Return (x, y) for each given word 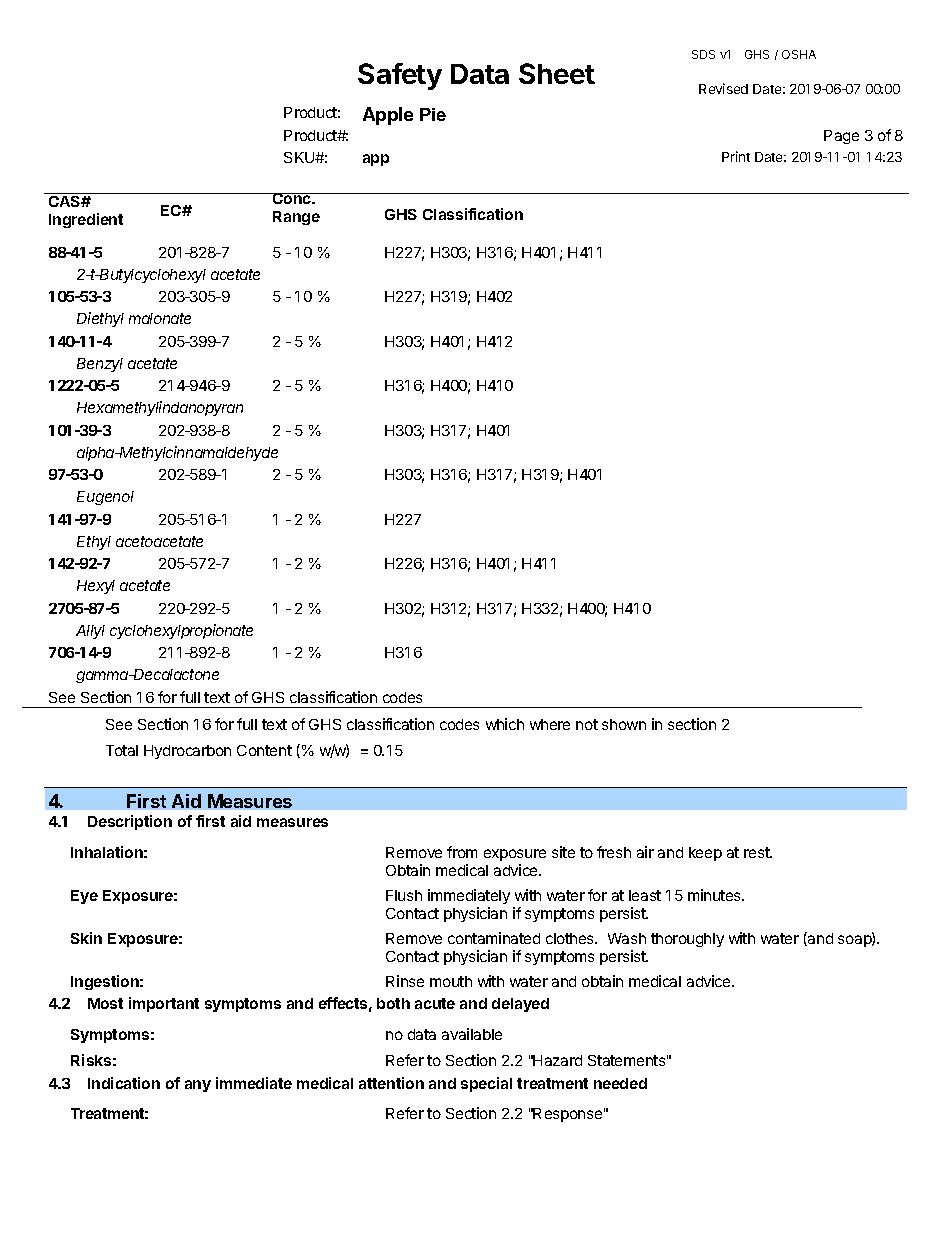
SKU (300, 157)
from (462, 852)
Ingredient (86, 220)
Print (736, 156)
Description (130, 822)
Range (296, 218)
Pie (433, 114)
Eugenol (105, 498)
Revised (723, 88)
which (505, 724)
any (198, 1086)
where (550, 724)
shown (624, 724)
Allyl (90, 632)
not (587, 724)
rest (758, 852)
